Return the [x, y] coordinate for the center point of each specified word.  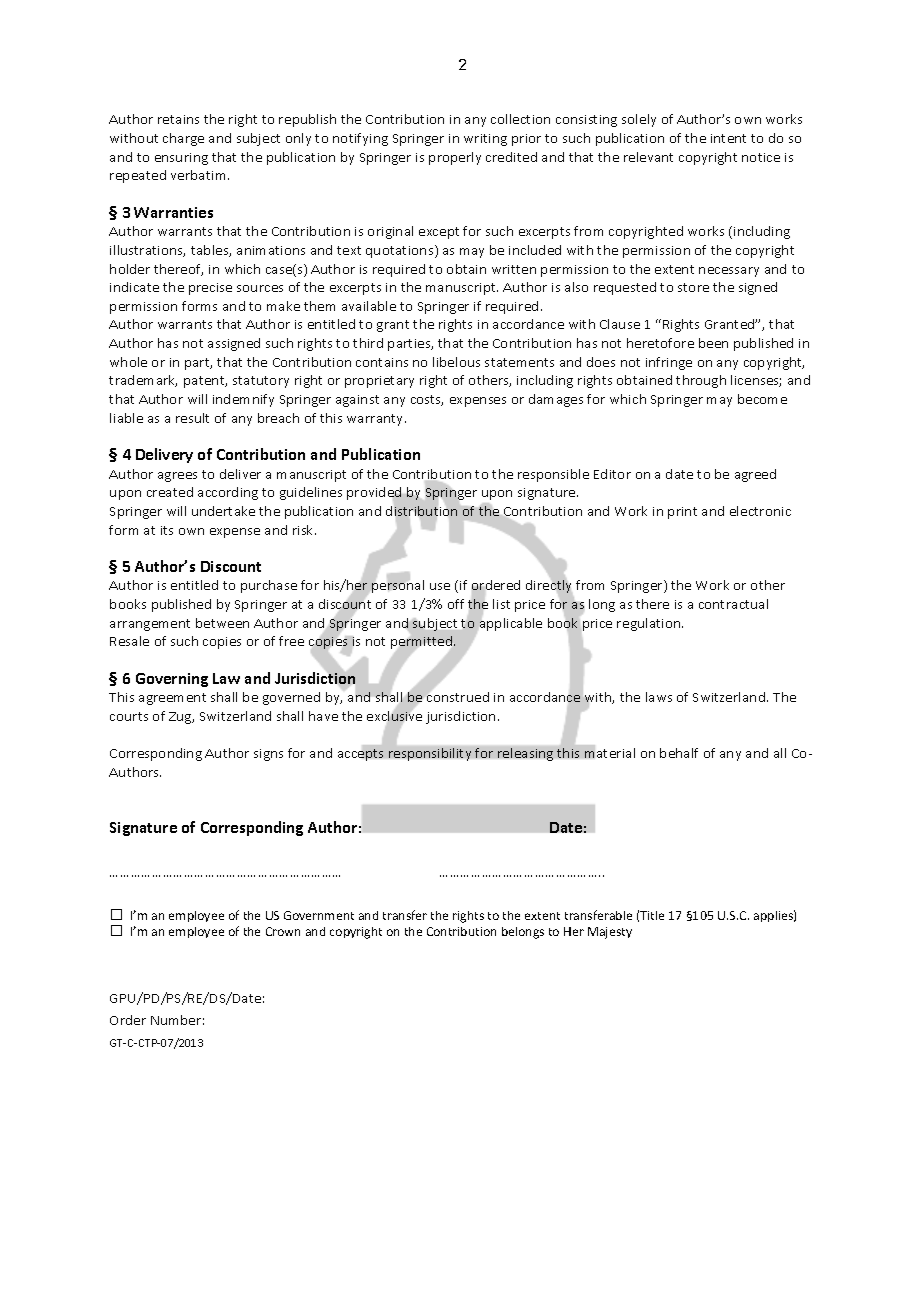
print [682, 513]
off [456, 604]
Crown [283, 931]
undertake [223, 511]
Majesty [610, 933]
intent [728, 138]
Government [319, 915]
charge [183, 139]
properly [455, 158]
